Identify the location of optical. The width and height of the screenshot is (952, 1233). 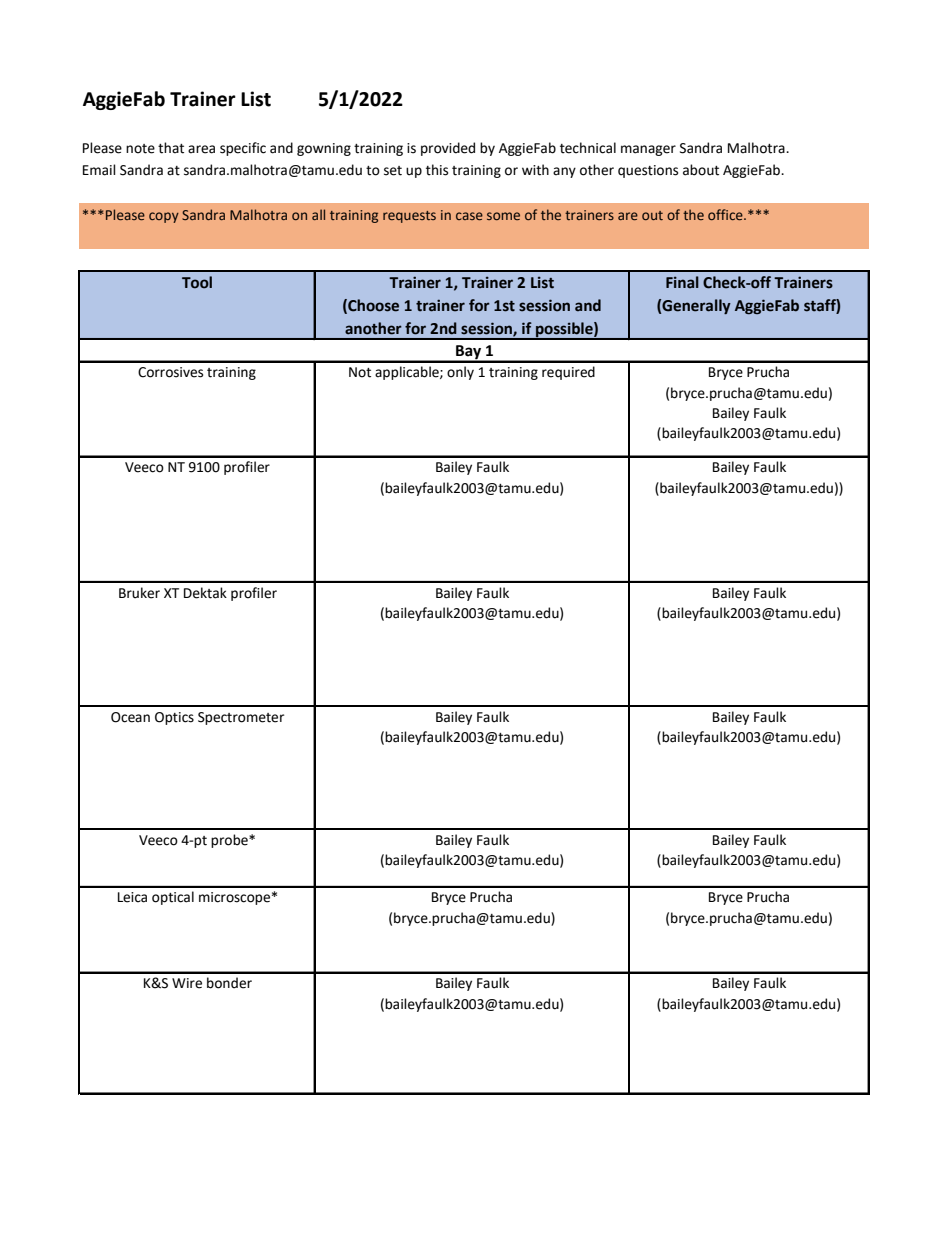
(173, 898).
